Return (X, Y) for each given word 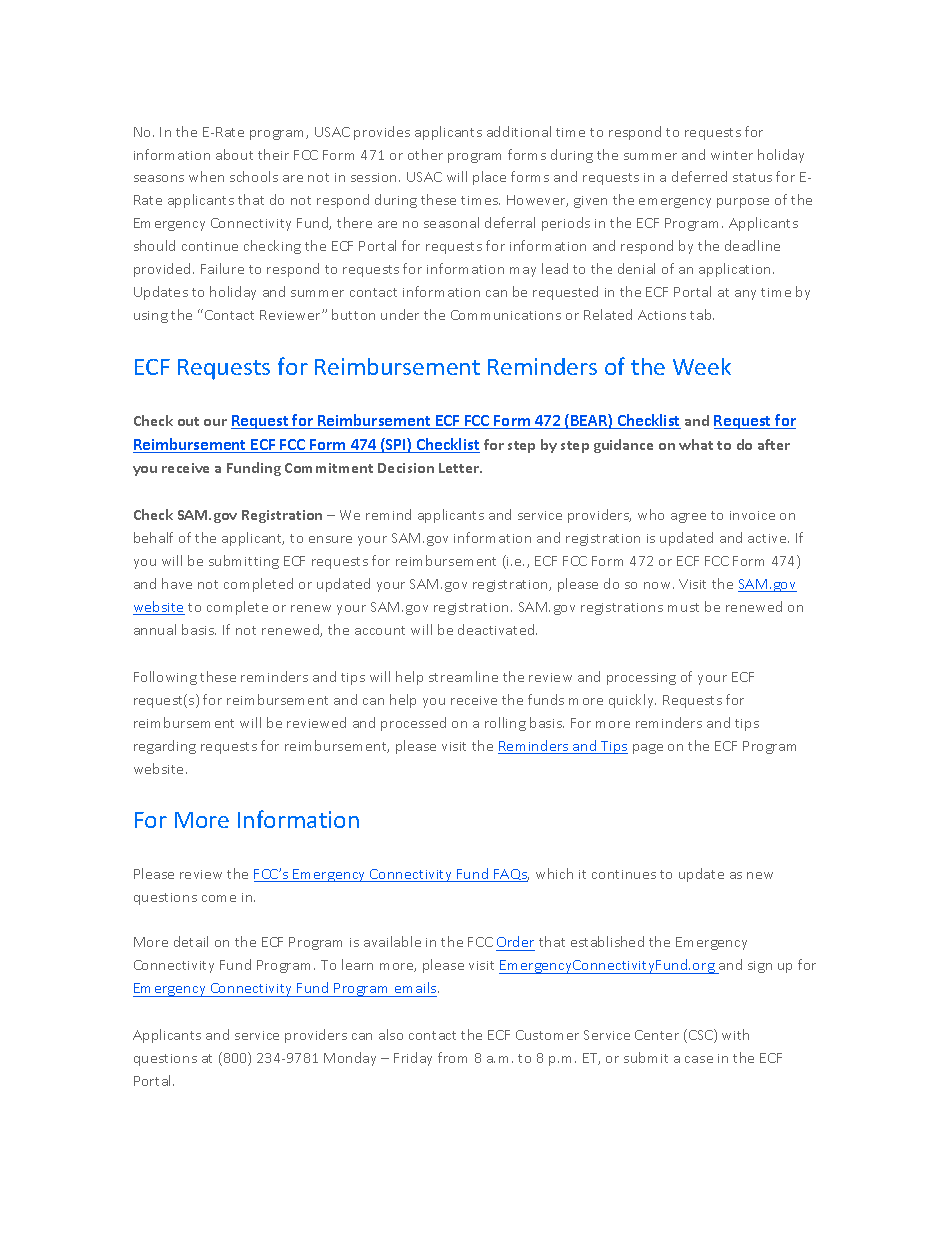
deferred (699, 176)
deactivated (497, 629)
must (683, 607)
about (234, 154)
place (489, 178)
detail (191, 941)
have (177, 583)
